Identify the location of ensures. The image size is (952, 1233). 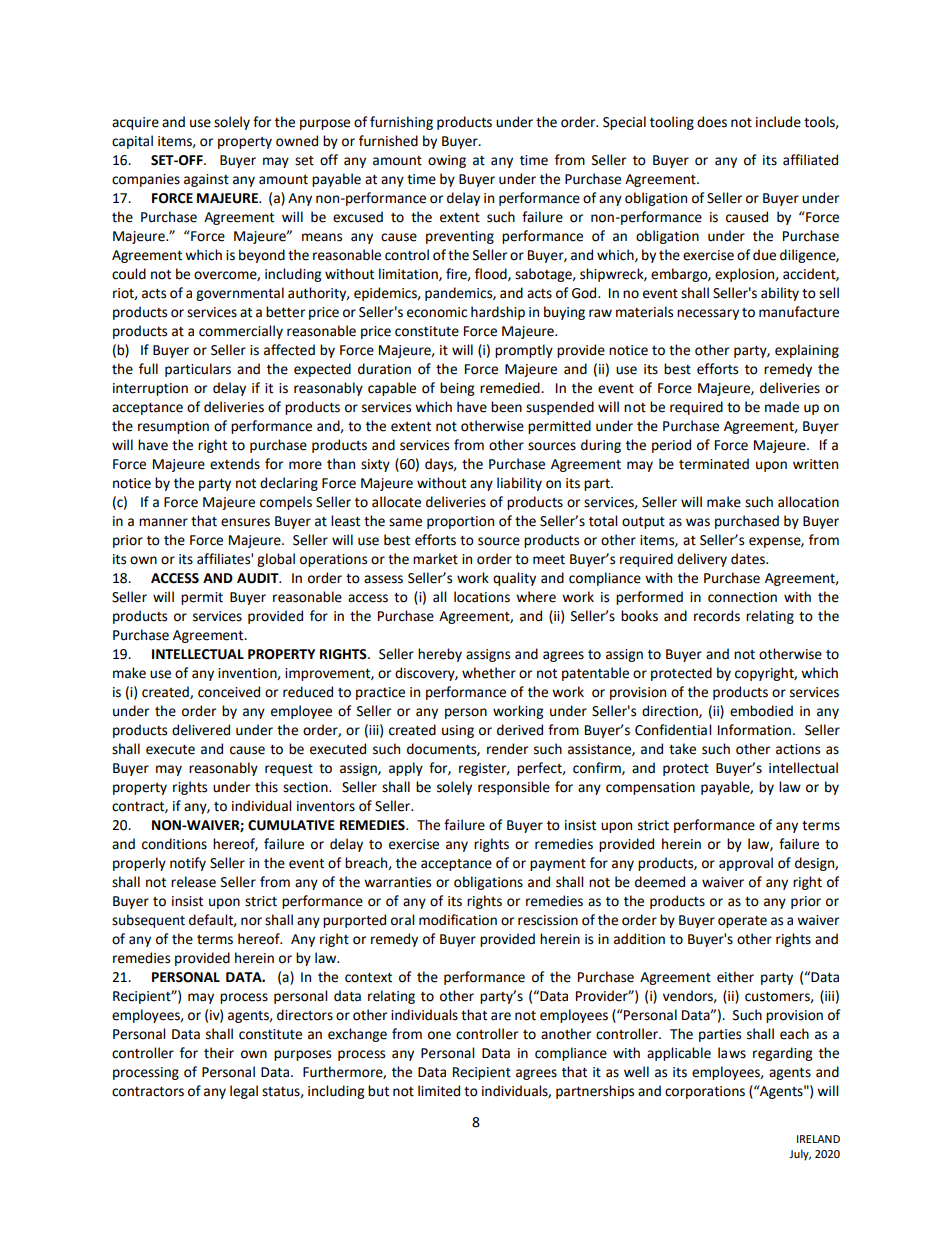
(245, 522).
